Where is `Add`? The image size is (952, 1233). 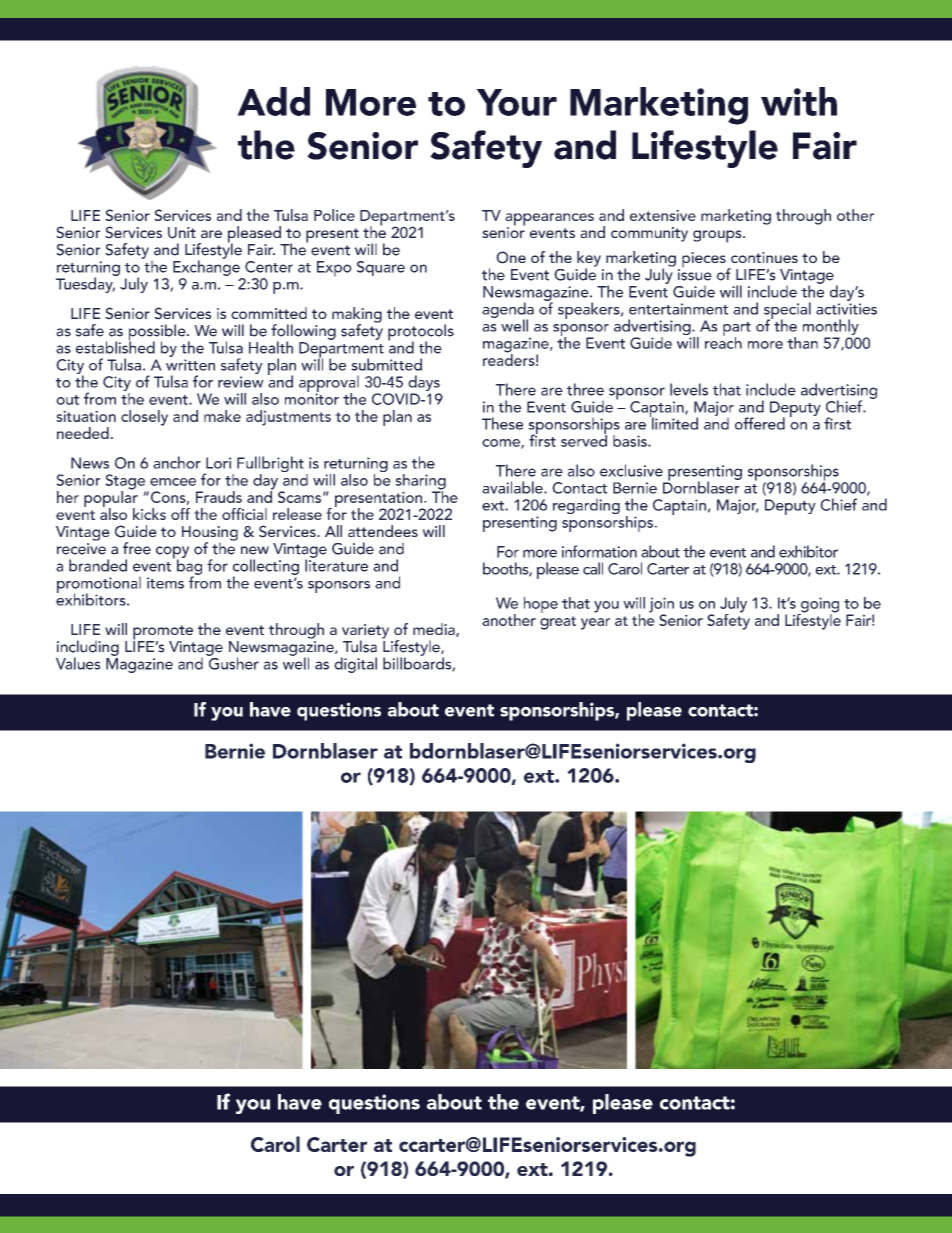 Add is located at coordinates (273, 101).
